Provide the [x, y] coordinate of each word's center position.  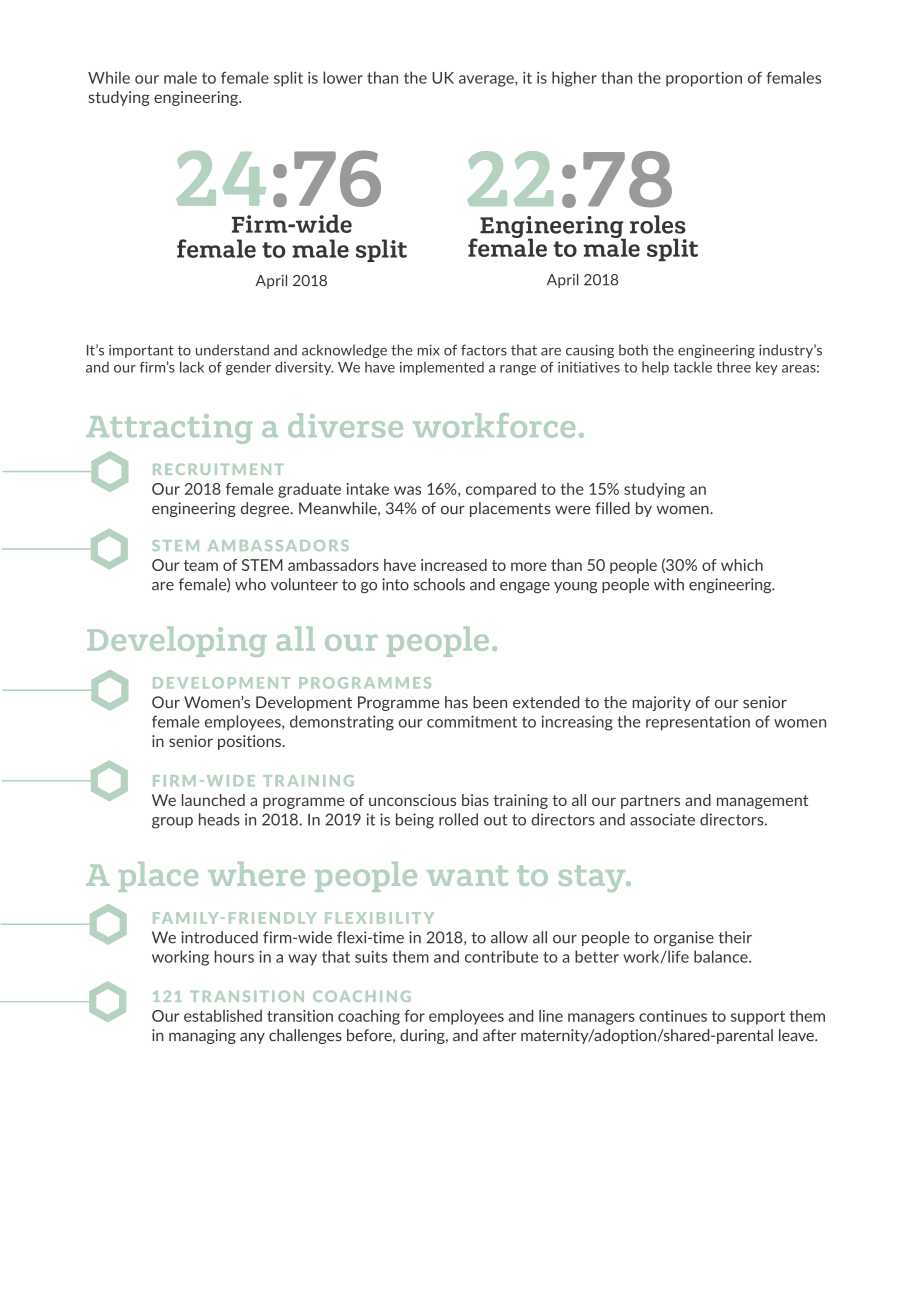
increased [454, 565]
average [487, 81]
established [223, 1015]
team [201, 565]
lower [343, 77]
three [733, 367]
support [758, 1018]
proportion [704, 79]
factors [484, 350]
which [742, 565]
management [762, 802]
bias [475, 800]
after [500, 1035]
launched [213, 800]
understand [232, 350]
